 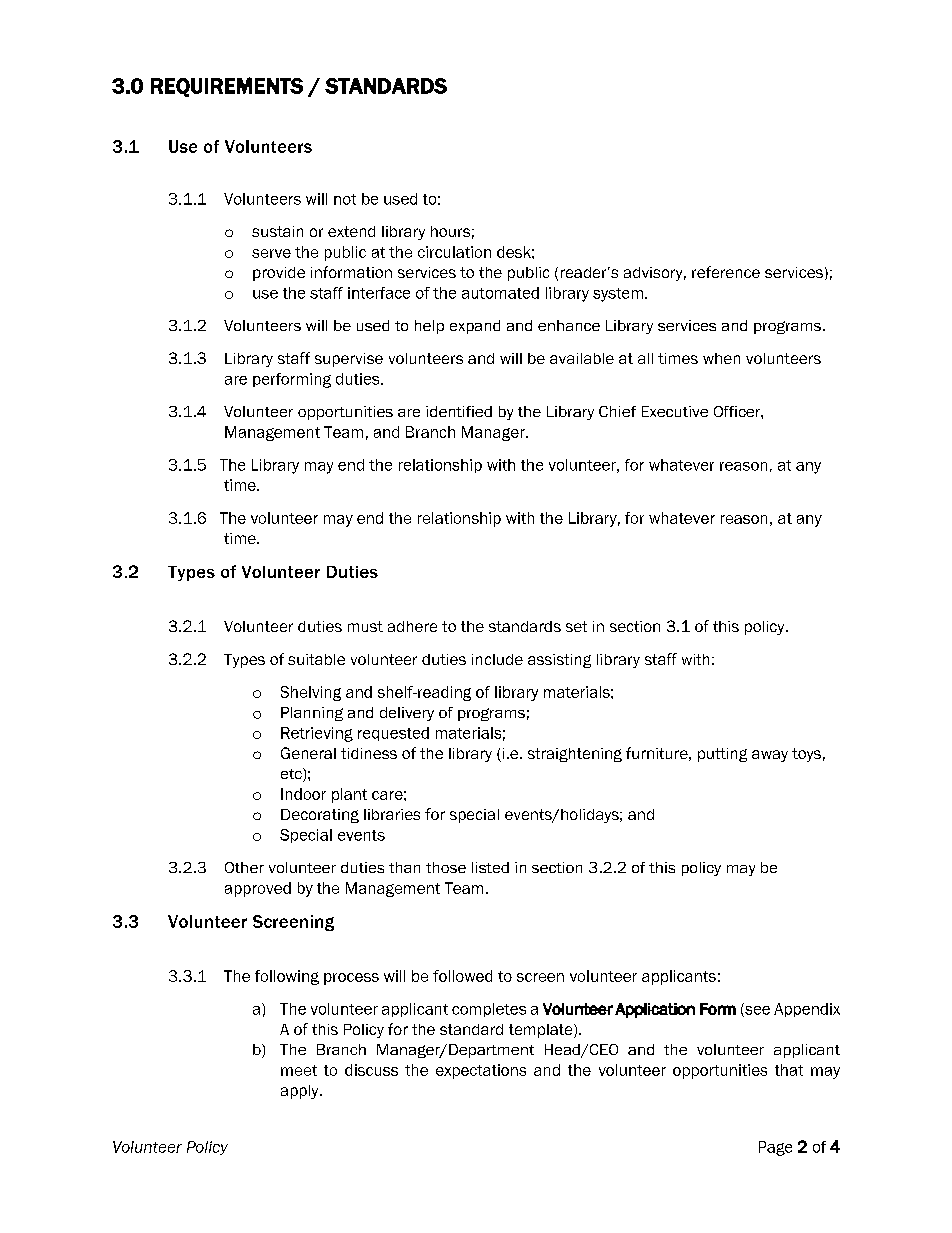 What do you see at coordinates (481, 1071) in the screenshot?
I see `expectations` at bounding box center [481, 1071].
